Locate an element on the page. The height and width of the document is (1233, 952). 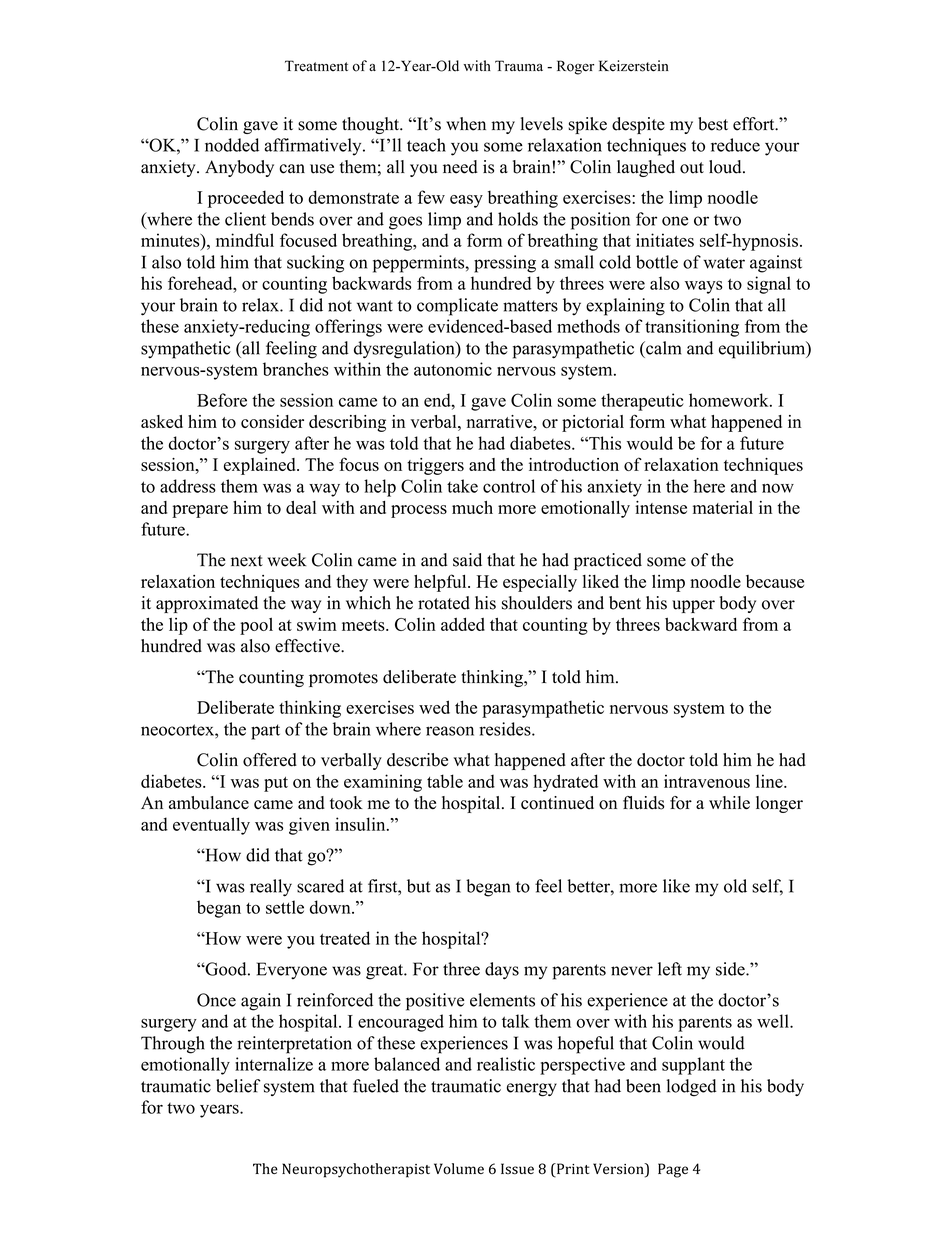
belief is located at coordinates (238, 1086).
